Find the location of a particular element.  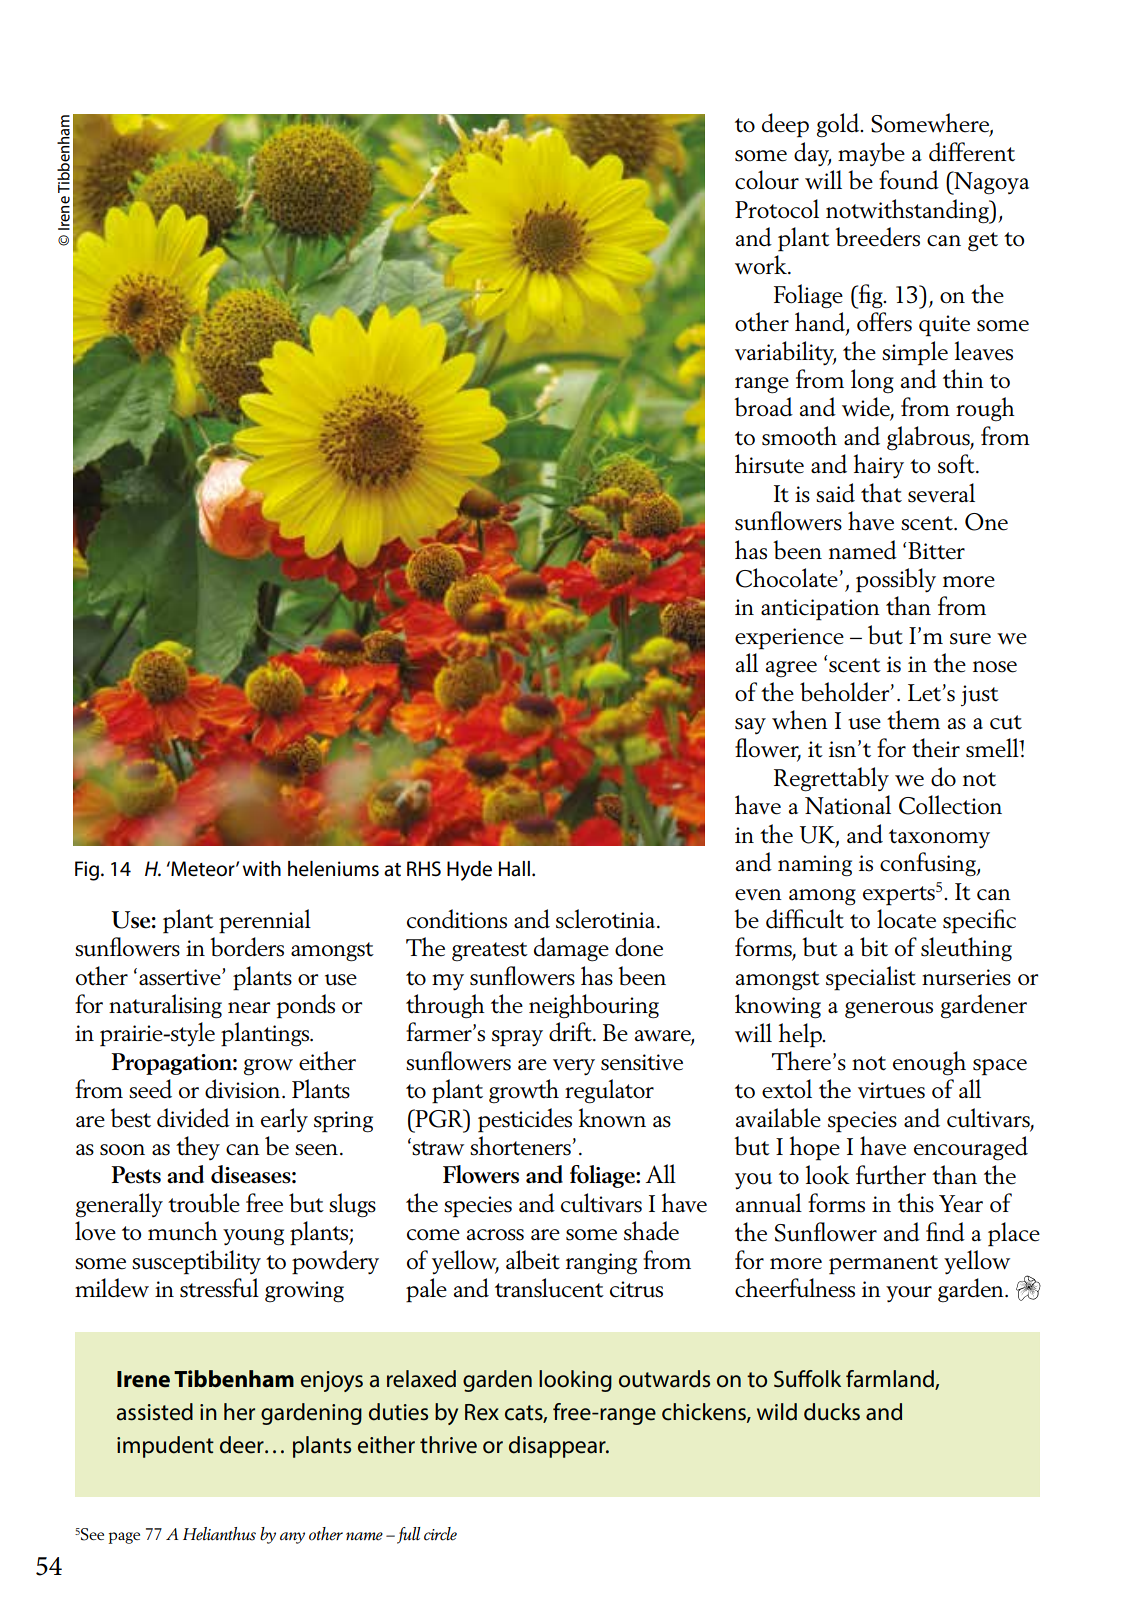

very is located at coordinates (574, 1067).
